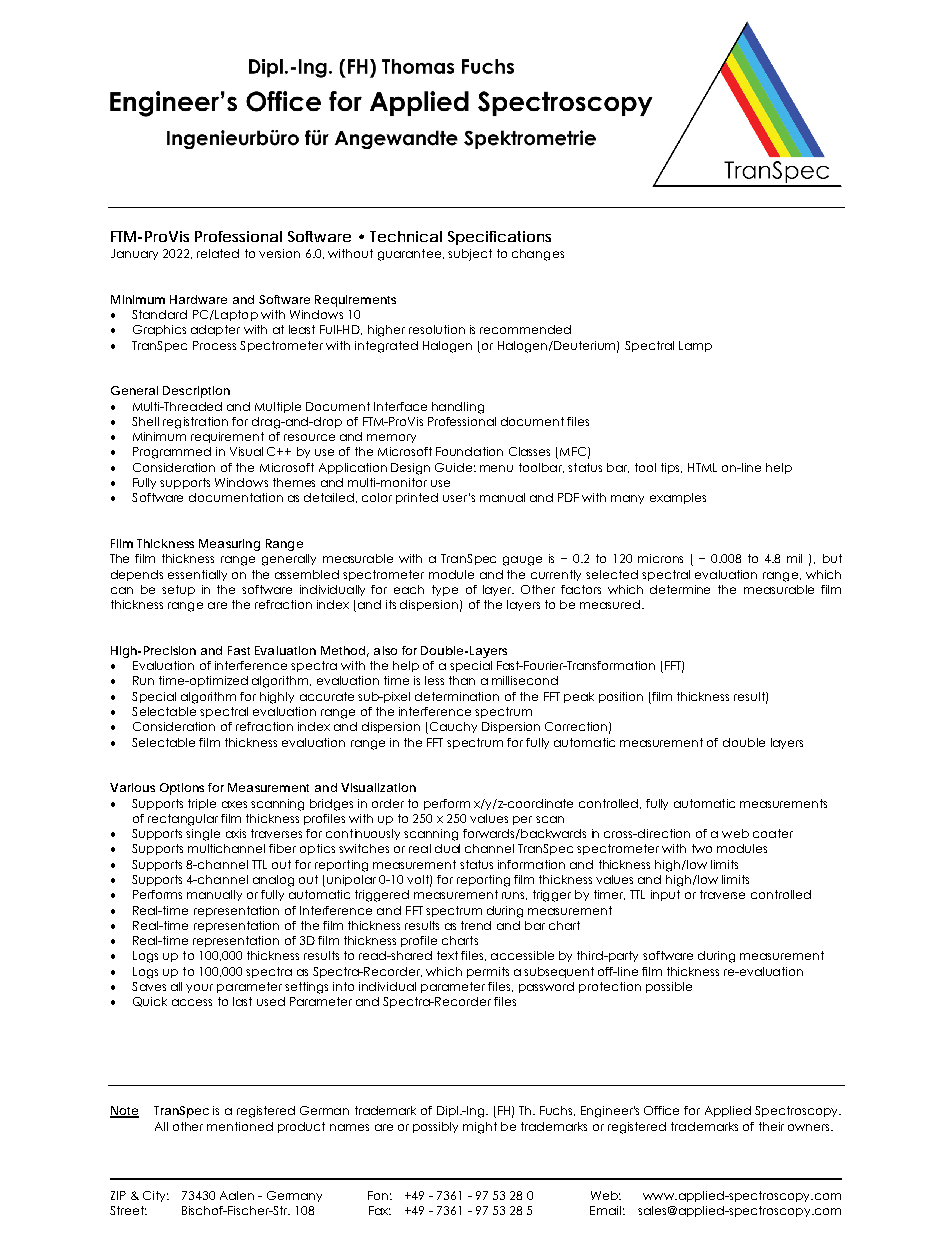 The height and width of the document is (1233, 952). Describe the element at coordinates (773, 833) in the document. I see `coater` at that location.
